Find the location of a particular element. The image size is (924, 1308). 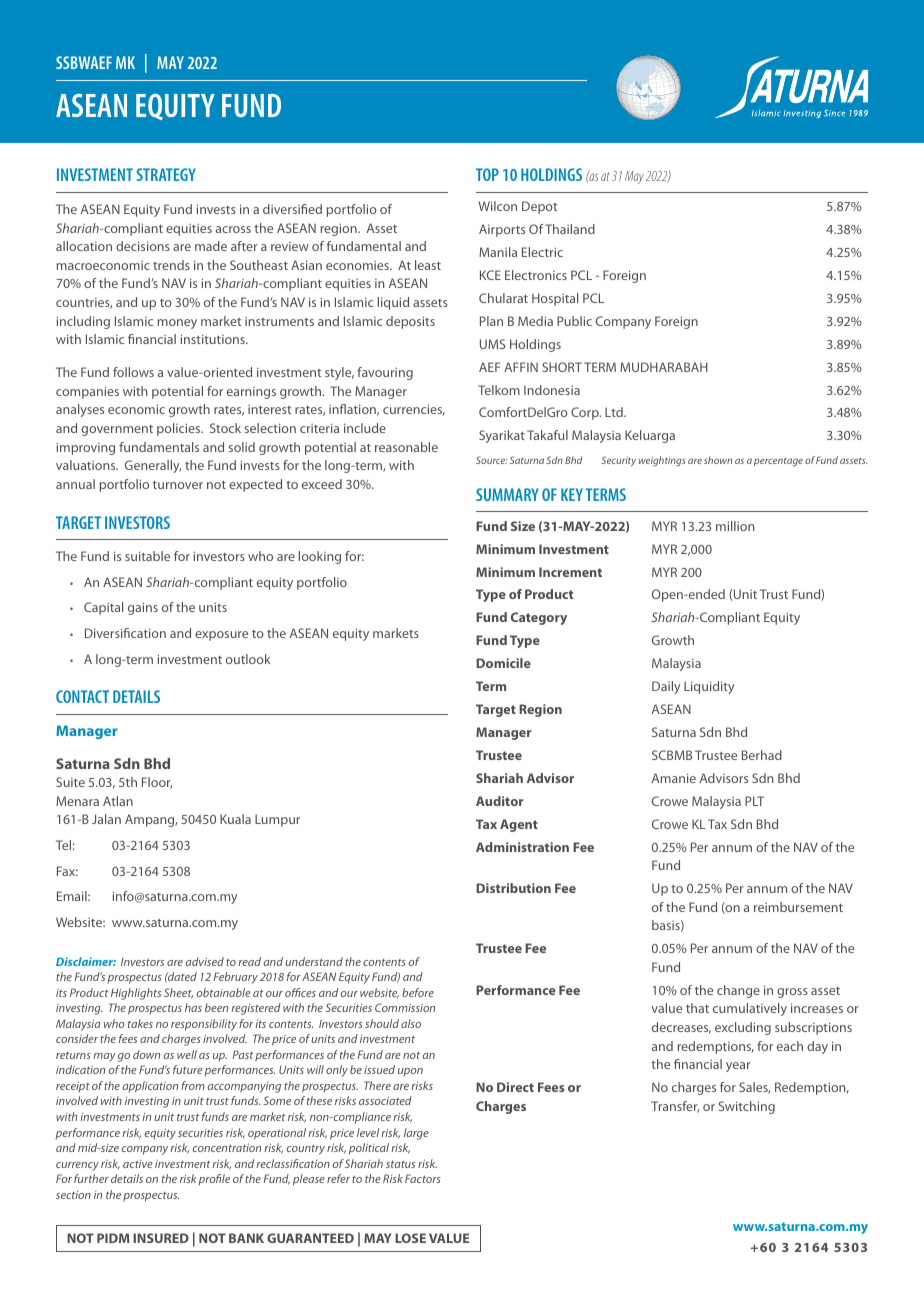

million is located at coordinates (735, 526).
